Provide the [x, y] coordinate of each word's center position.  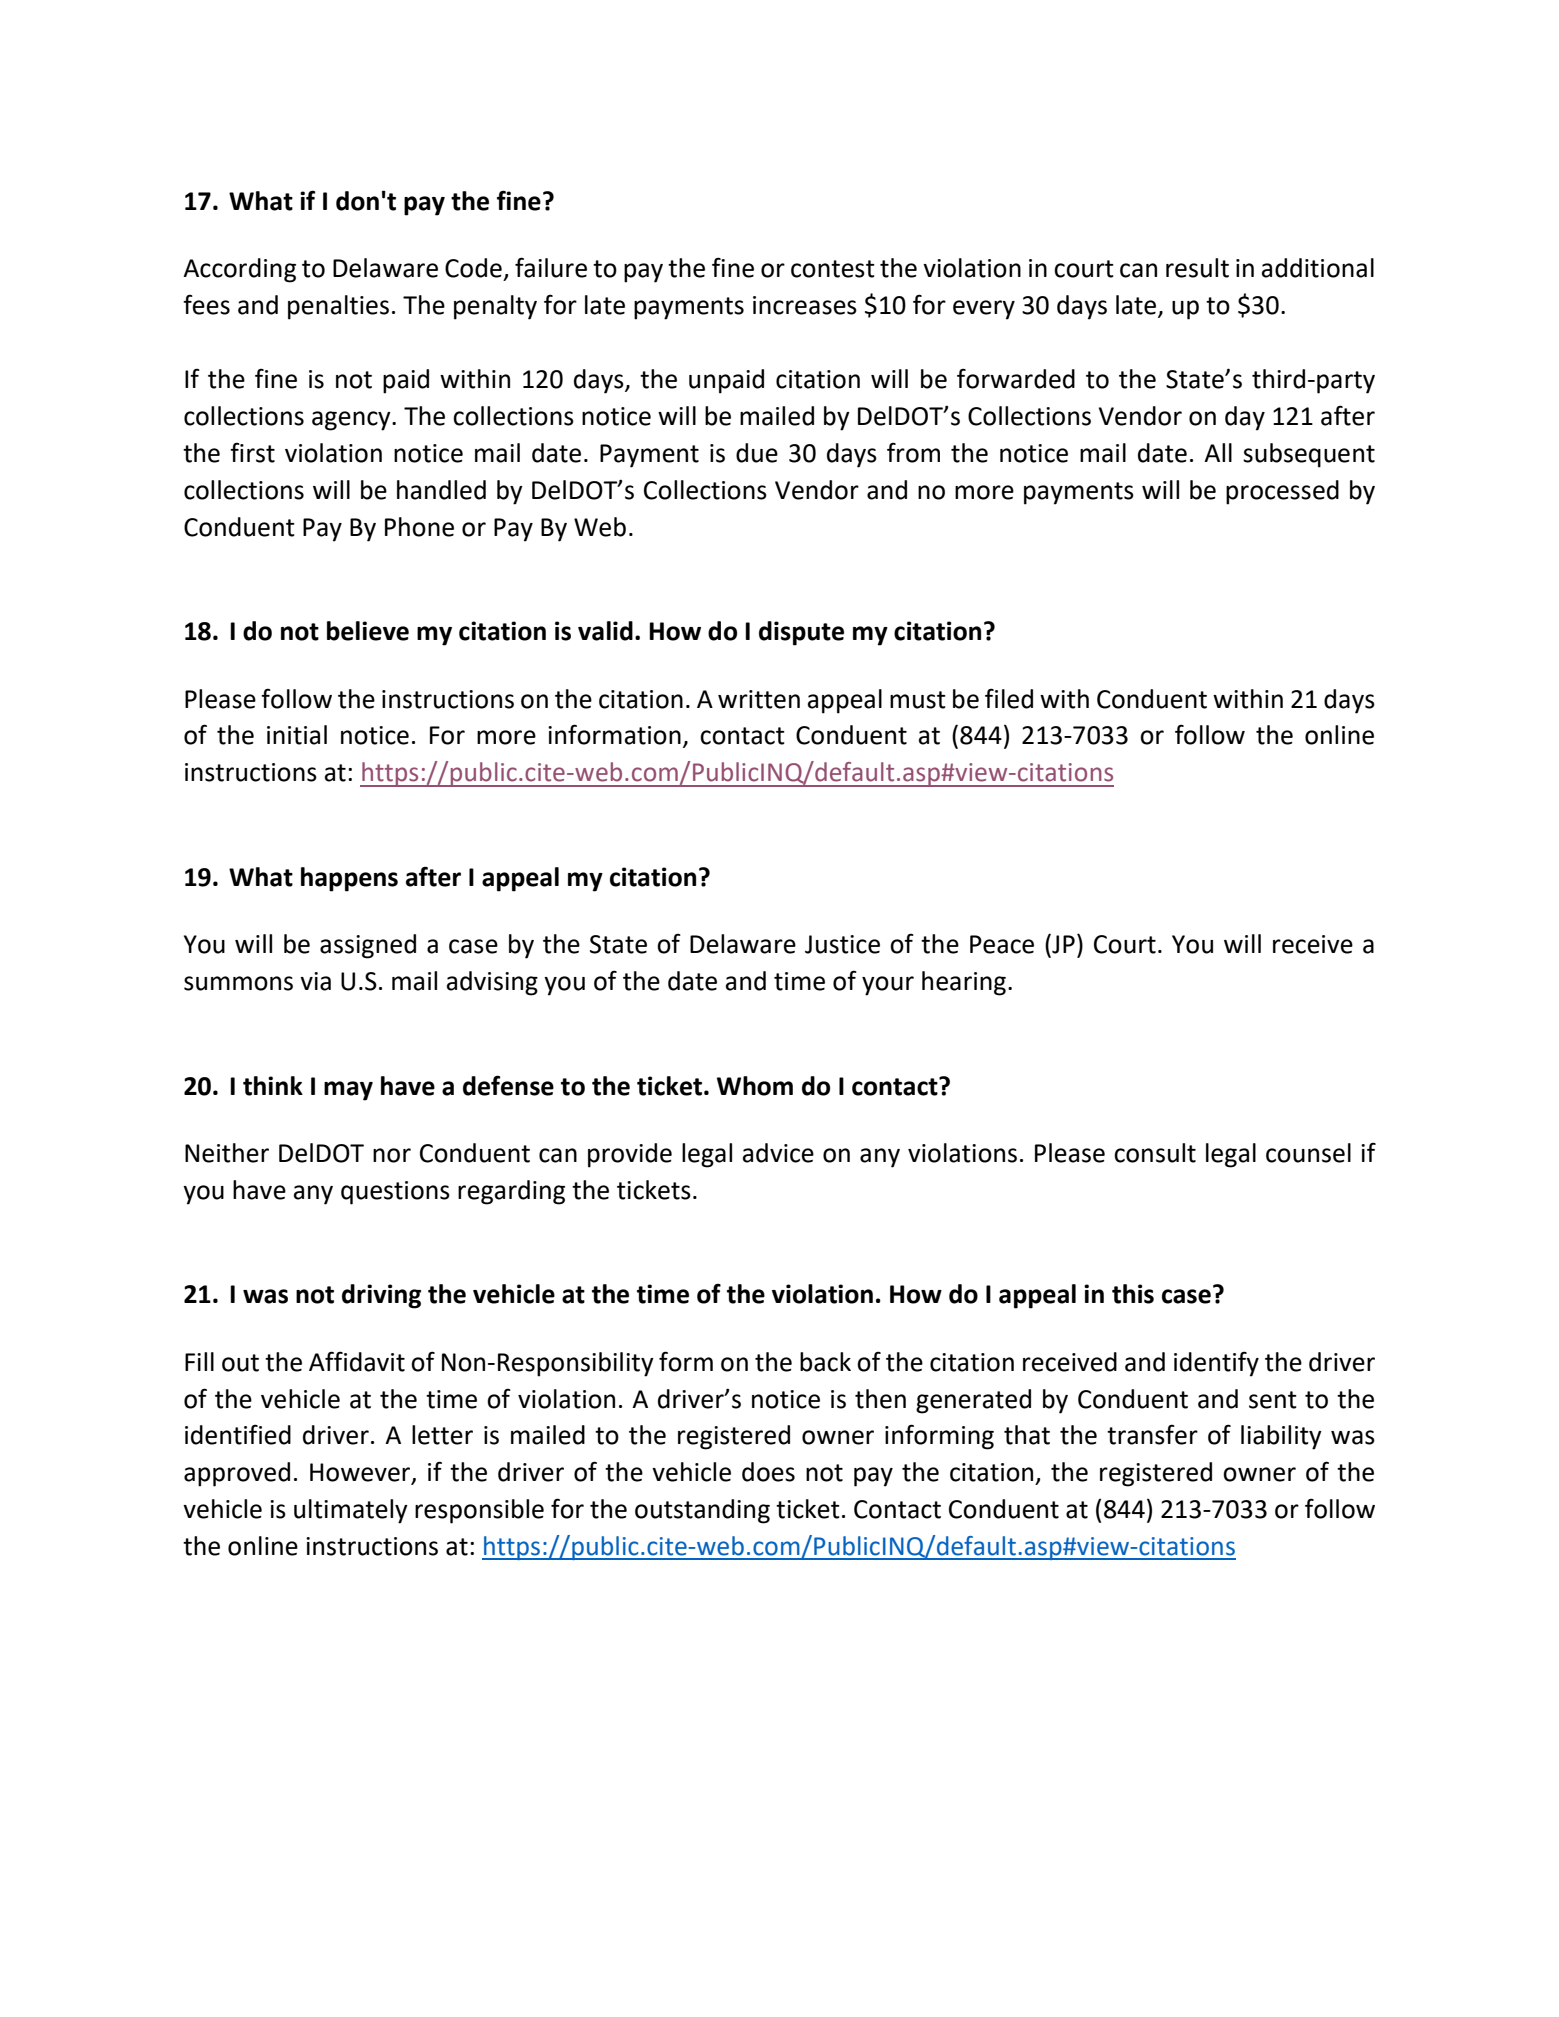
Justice [842, 944]
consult [1155, 1153]
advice [778, 1153]
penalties [338, 307]
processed [1282, 492]
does [768, 1472]
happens [349, 879]
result [1197, 268]
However [361, 1473]
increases [805, 305]
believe [368, 631]
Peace [1002, 944]
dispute [801, 633]
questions [395, 1193]
